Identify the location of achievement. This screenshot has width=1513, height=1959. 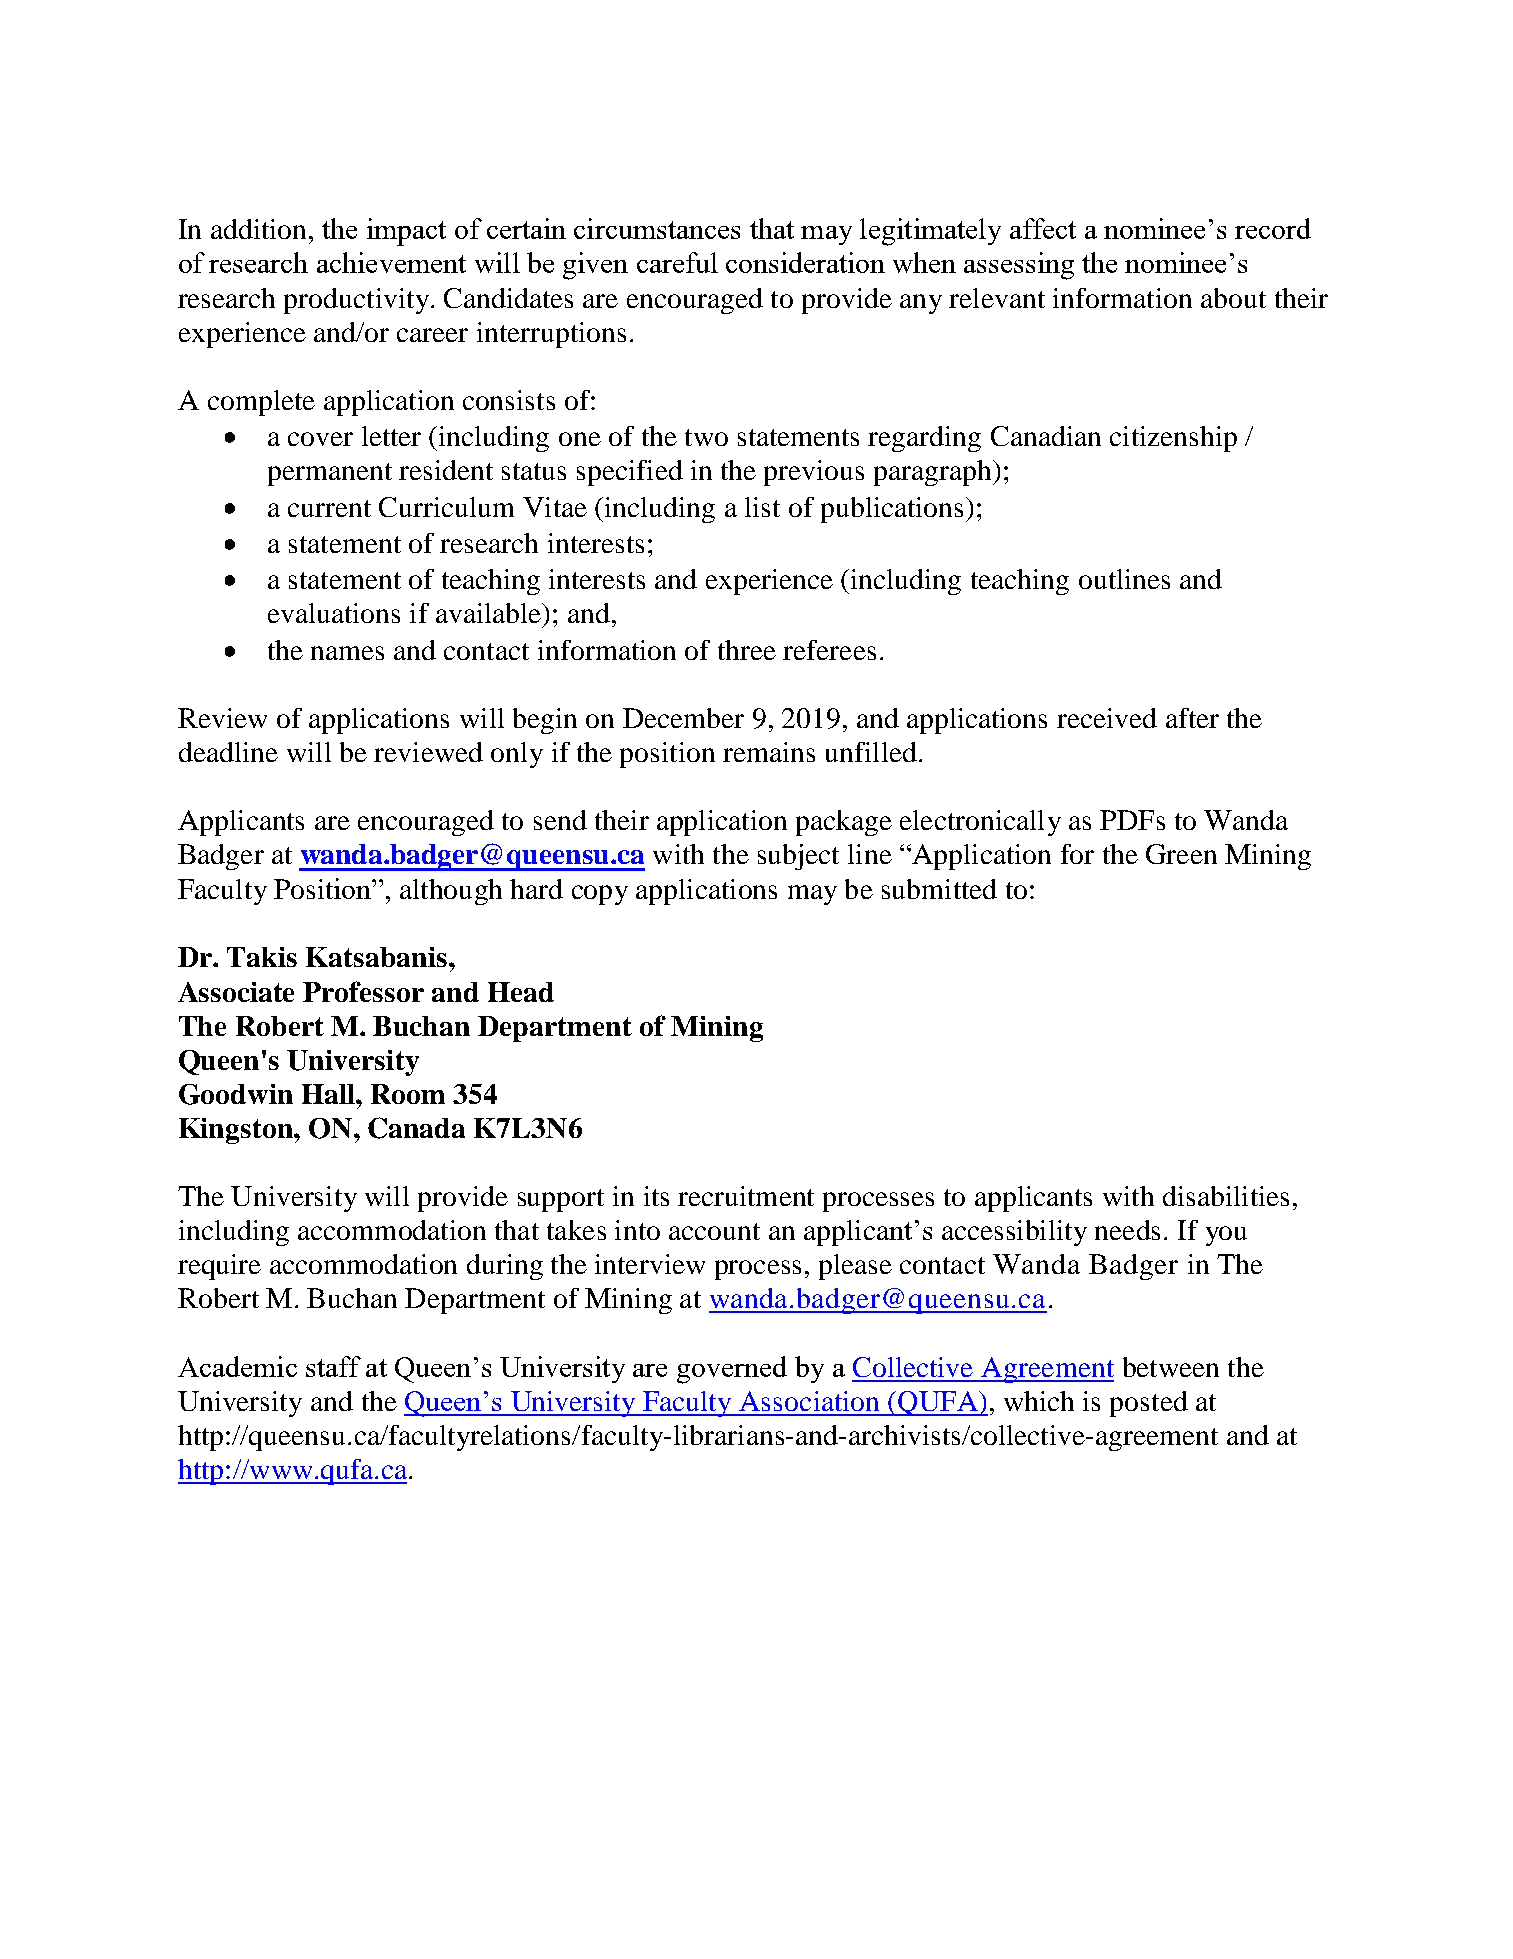
(391, 262).
